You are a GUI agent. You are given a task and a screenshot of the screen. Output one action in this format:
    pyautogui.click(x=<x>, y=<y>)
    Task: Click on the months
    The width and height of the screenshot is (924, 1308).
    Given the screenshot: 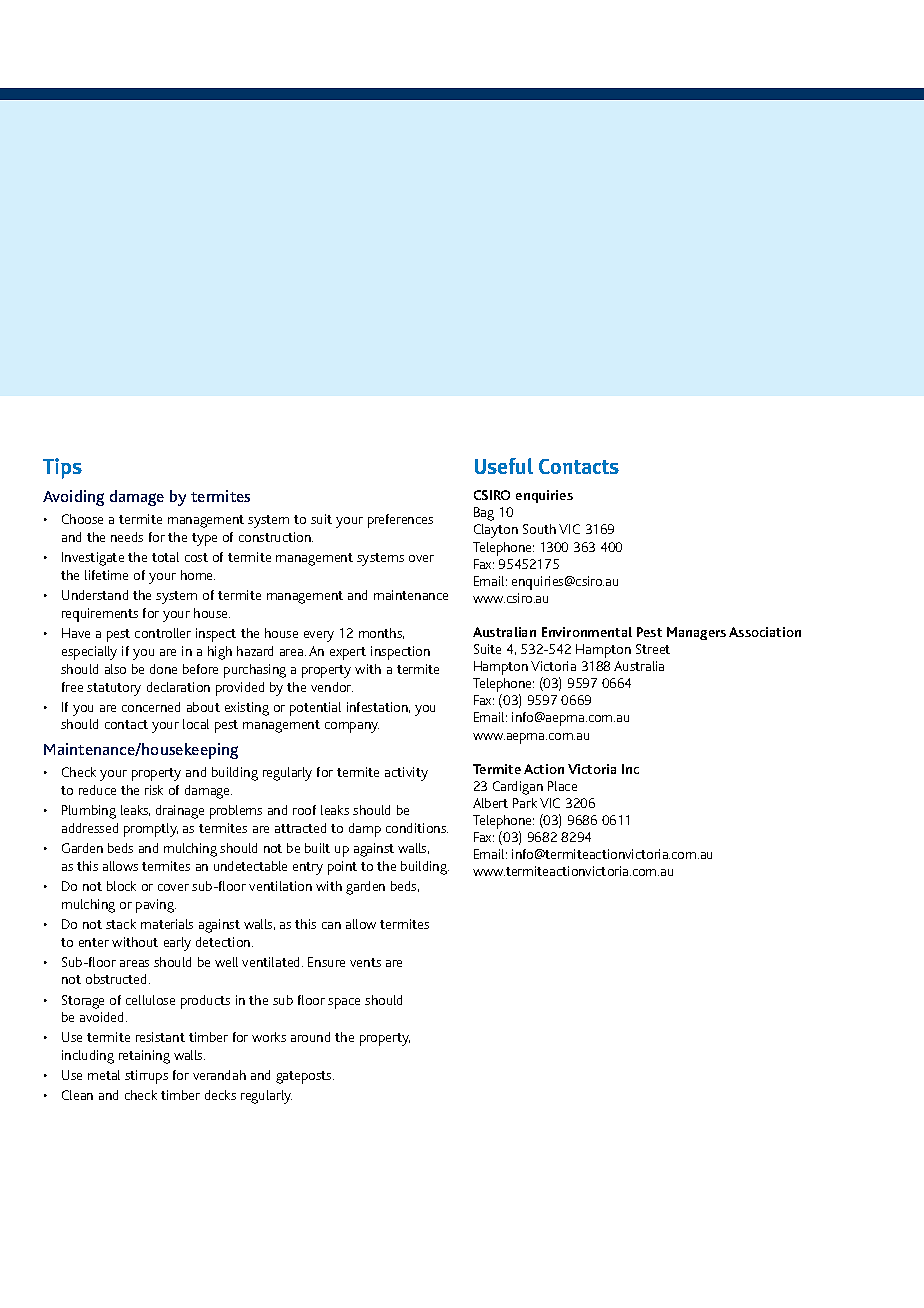 What is the action you would take?
    pyautogui.click(x=381, y=633)
